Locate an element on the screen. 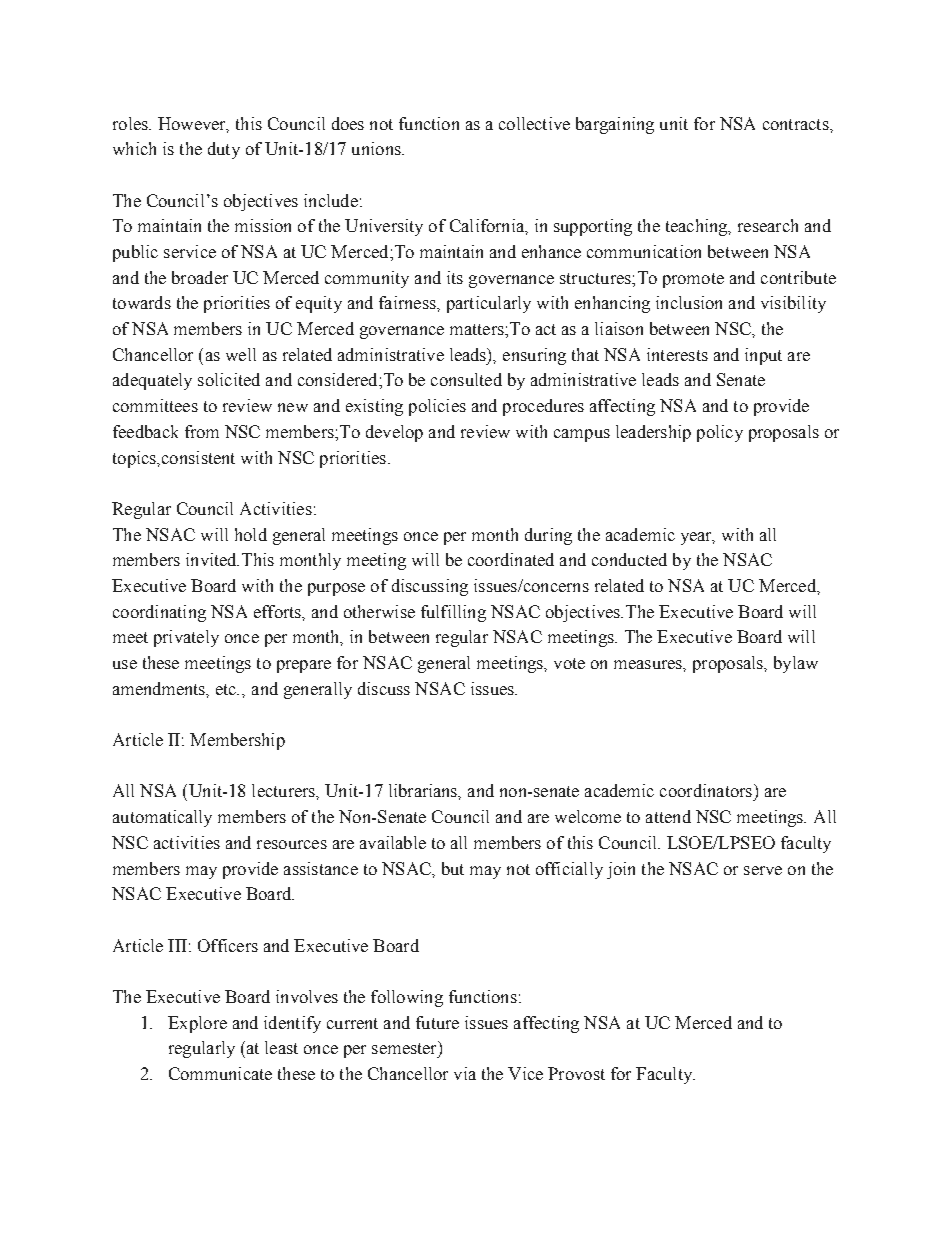  Explore is located at coordinates (197, 1024).
